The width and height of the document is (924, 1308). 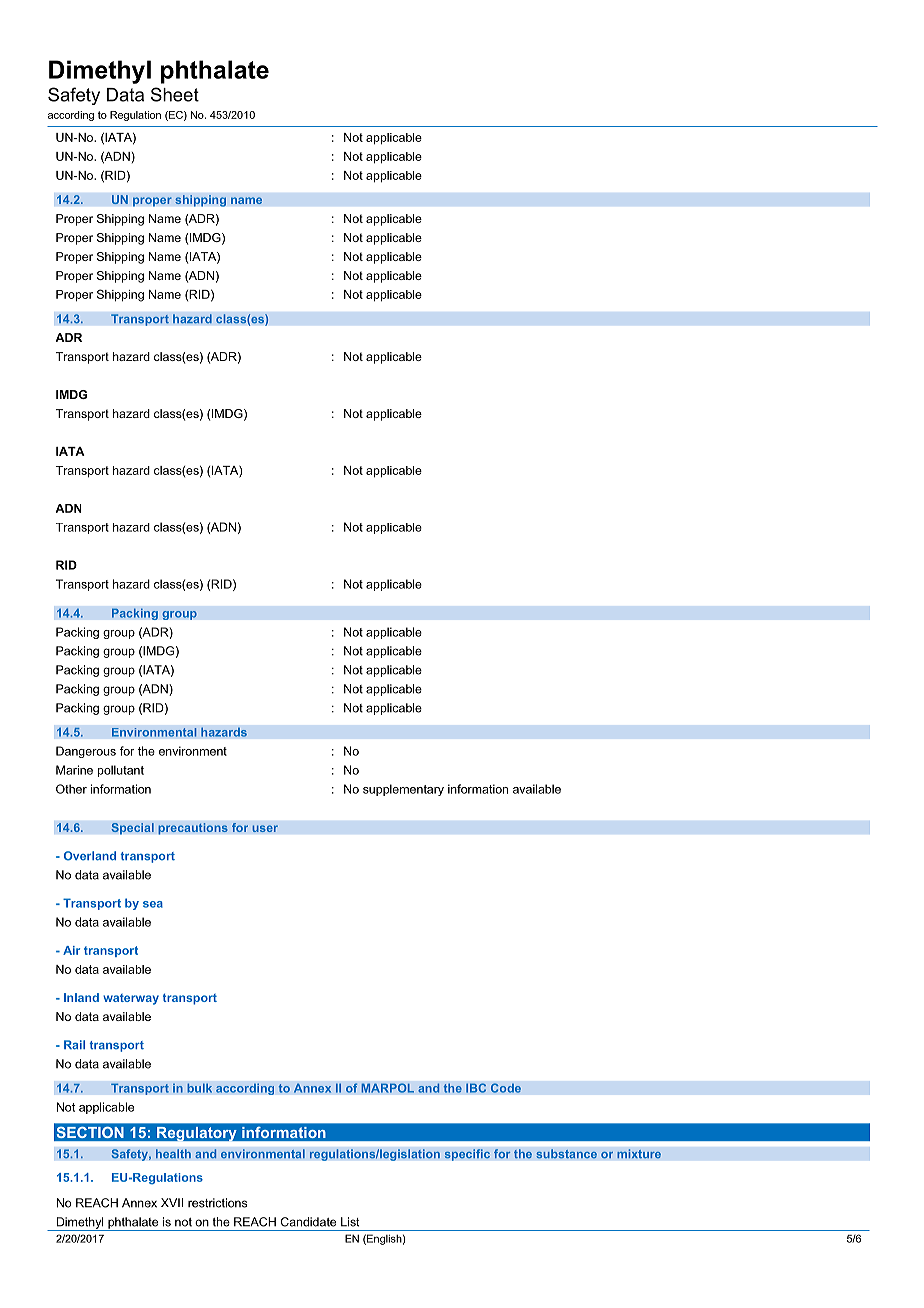 What do you see at coordinates (86, 752) in the document?
I see `Dangerous` at bounding box center [86, 752].
